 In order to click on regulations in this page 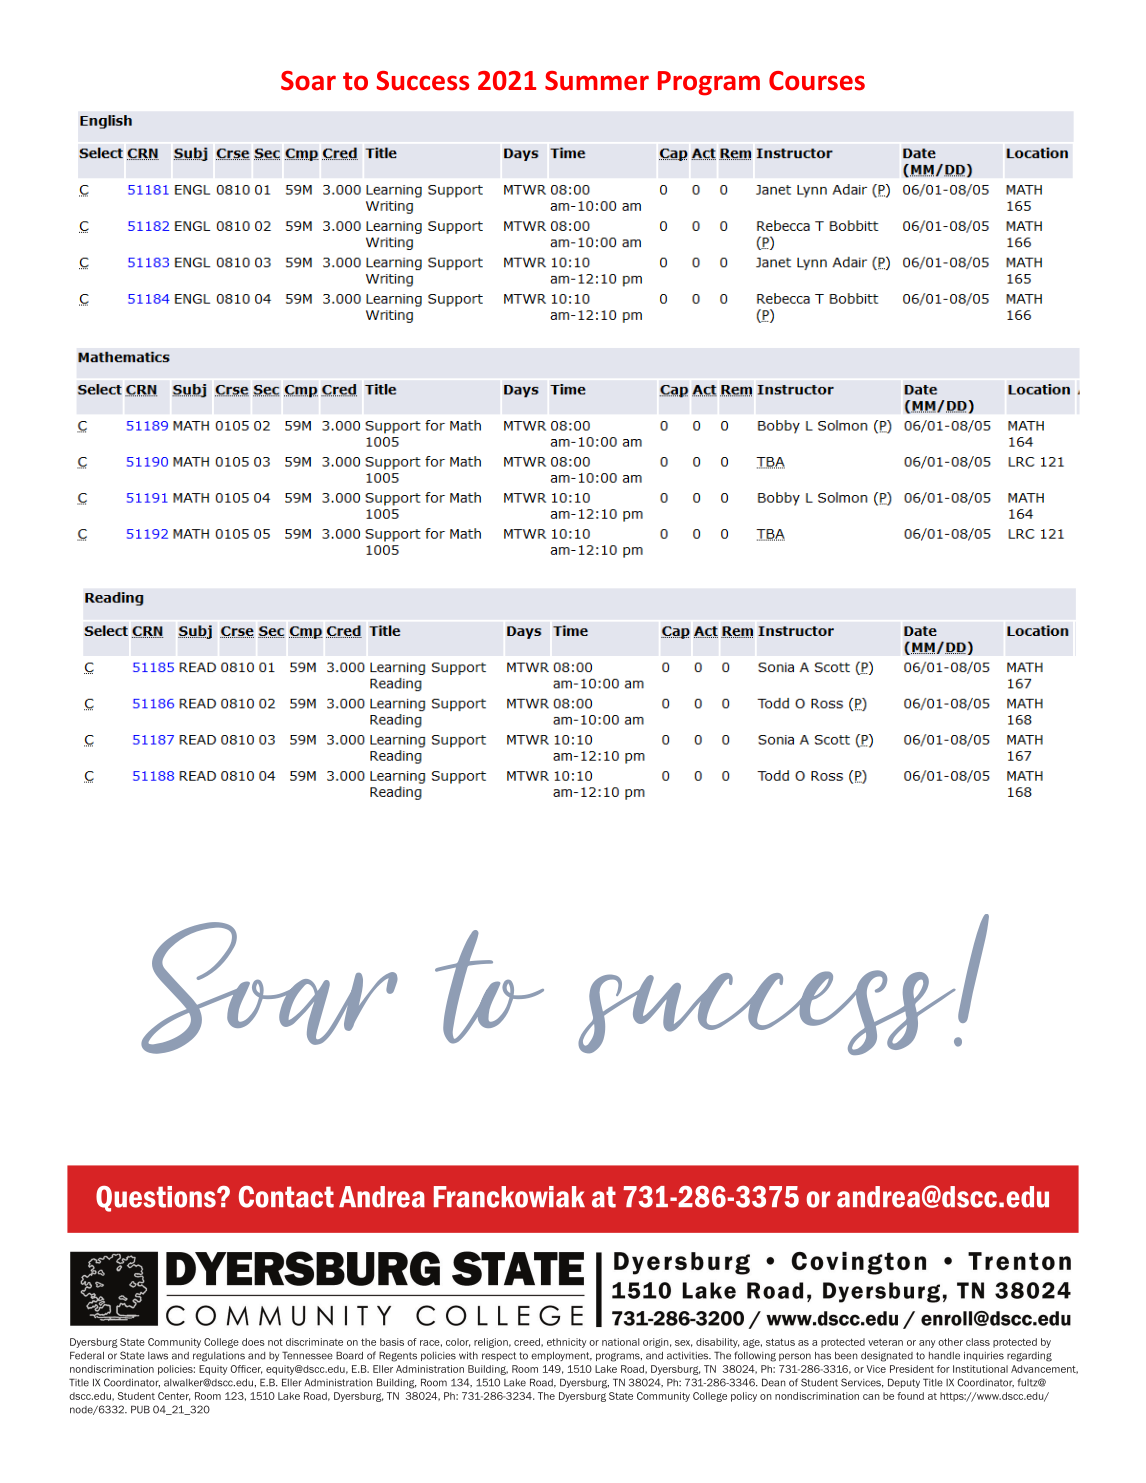, I will do `click(219, 1357)`.
